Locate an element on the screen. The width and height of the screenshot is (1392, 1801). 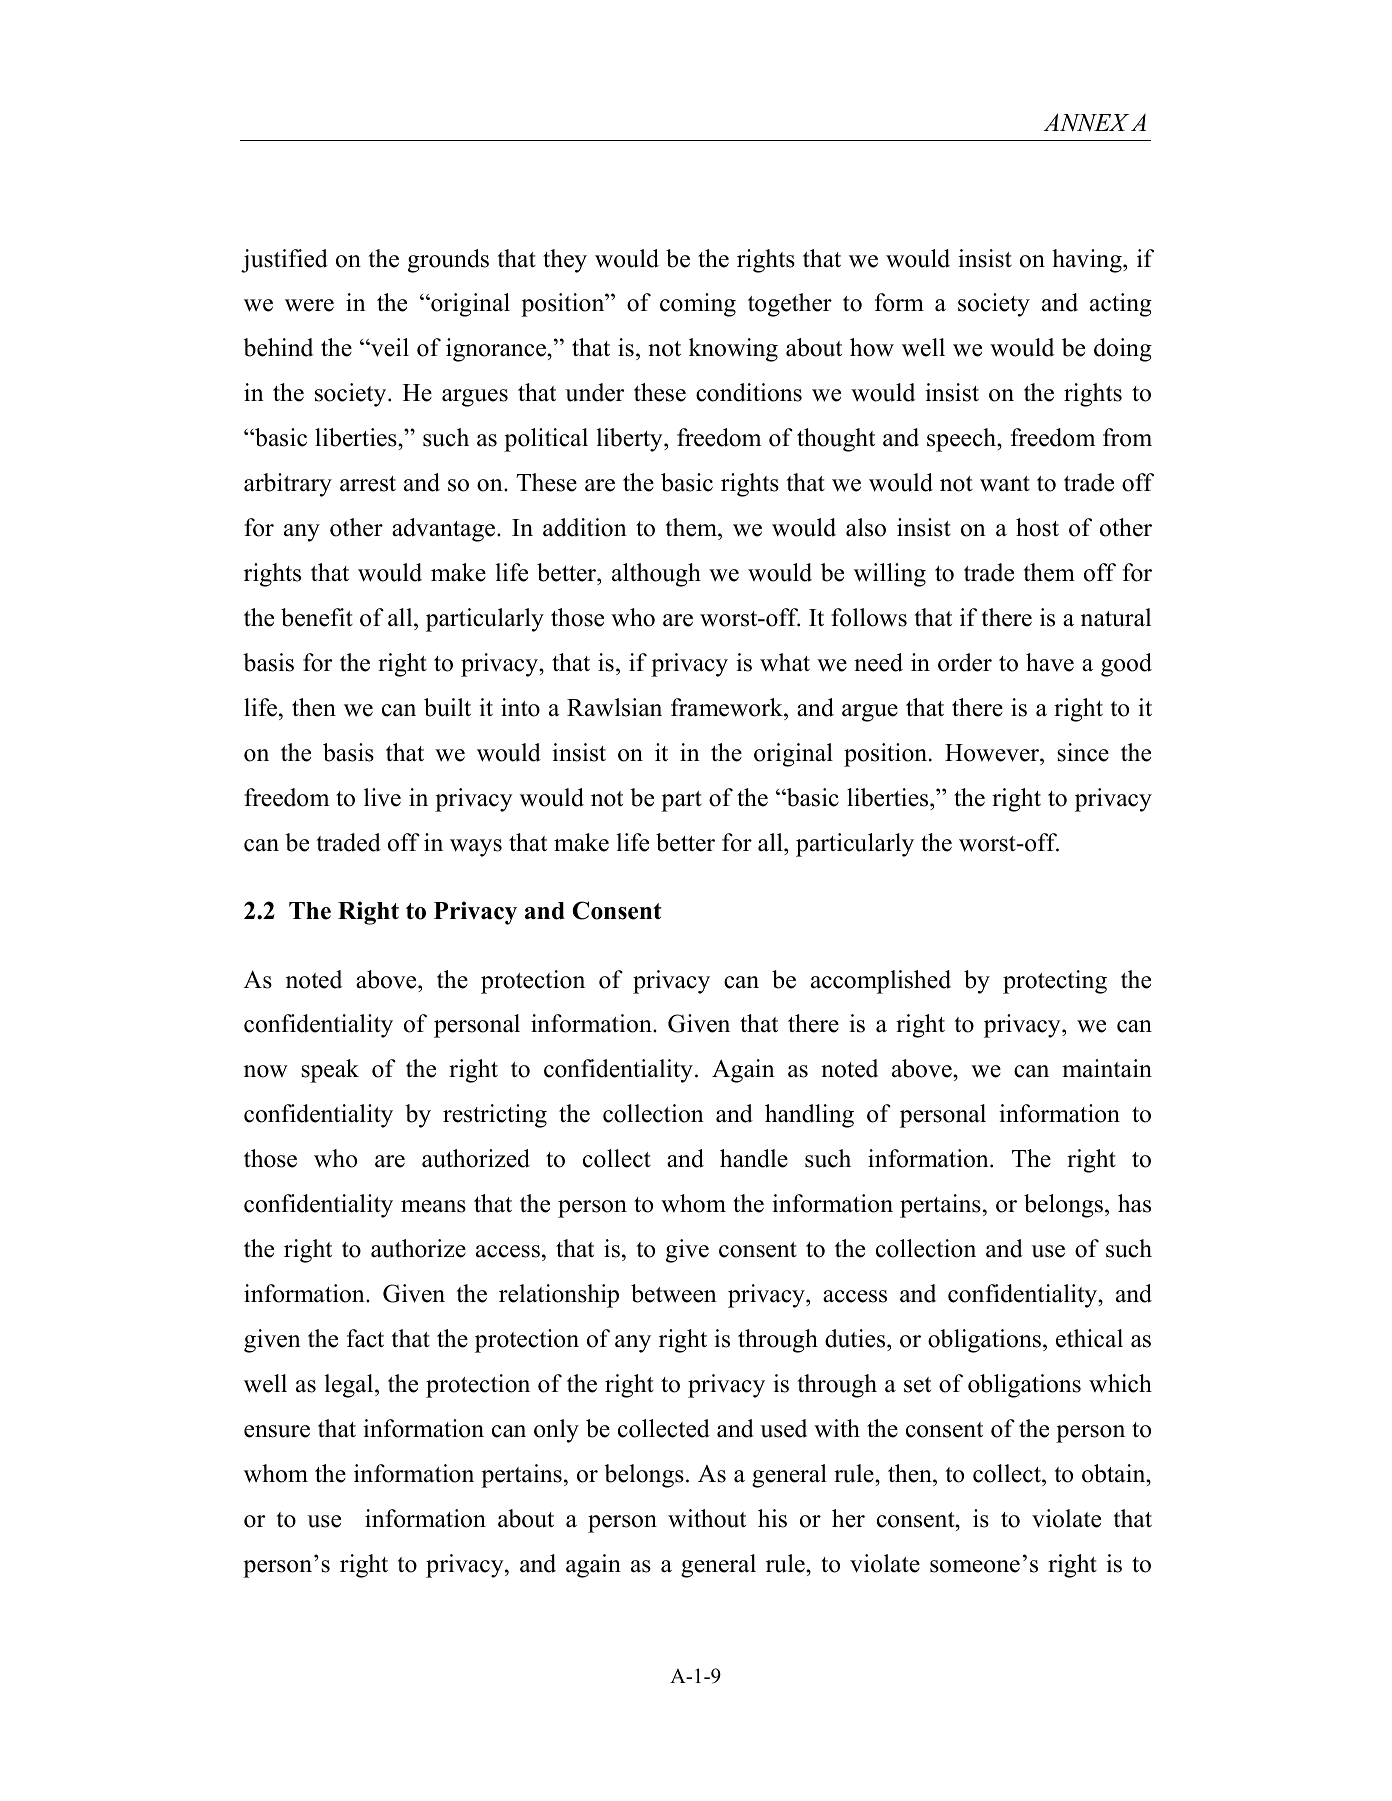
his is located at coordinates (772, 1518).
